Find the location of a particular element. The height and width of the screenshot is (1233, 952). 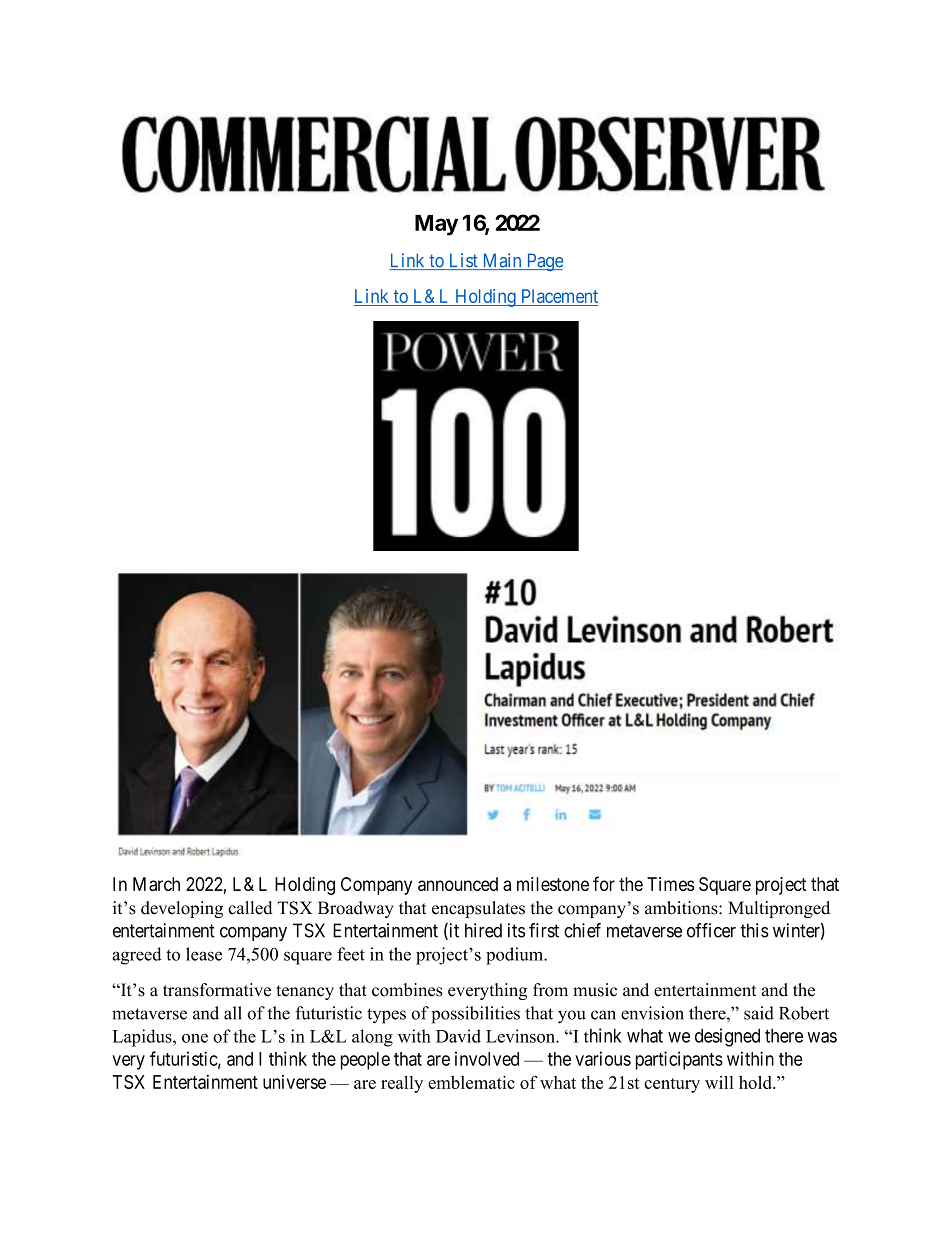

ambitions is located at coordinates (682, 908).
